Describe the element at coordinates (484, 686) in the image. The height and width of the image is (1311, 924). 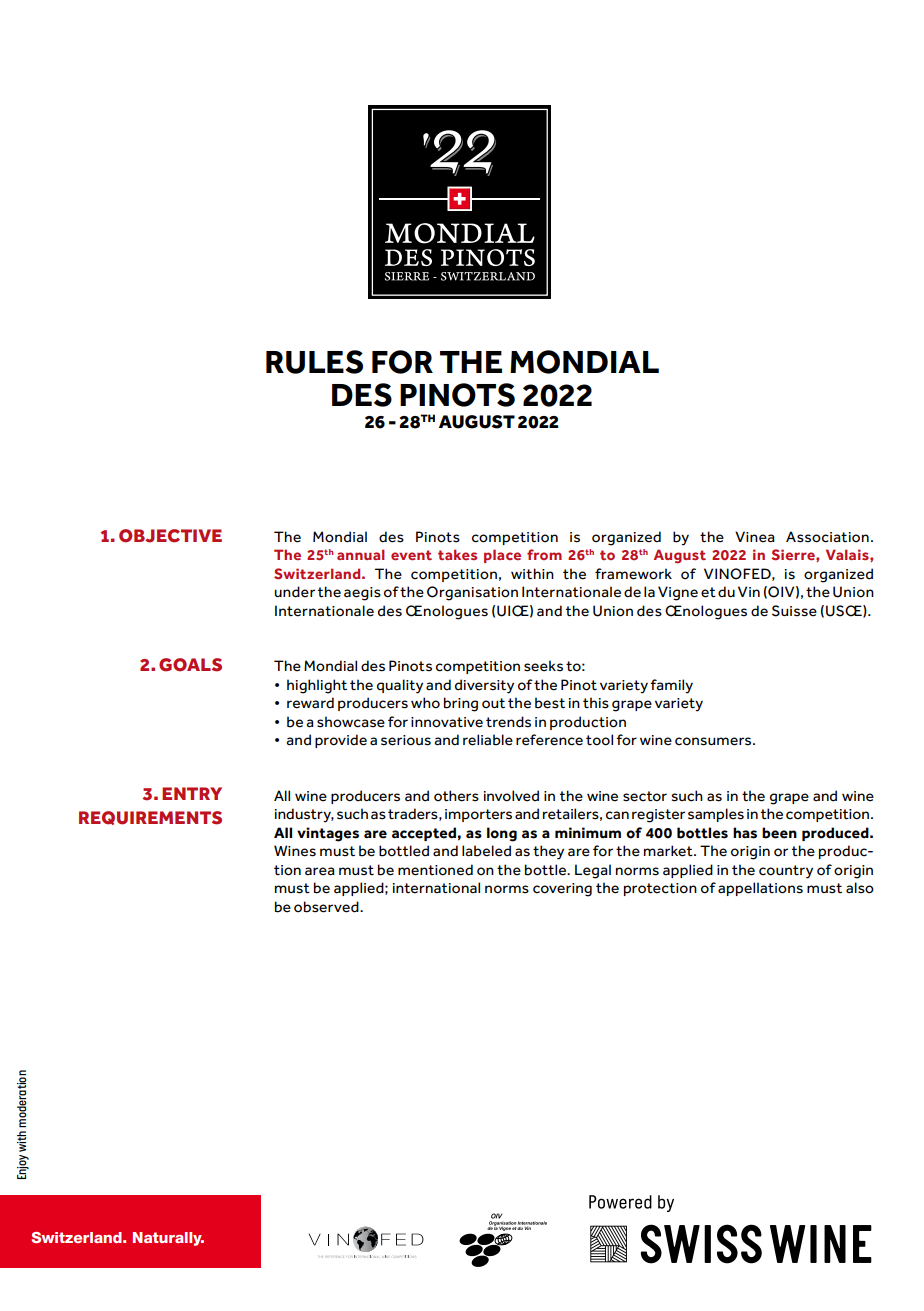
I see `diversity` at that location.
